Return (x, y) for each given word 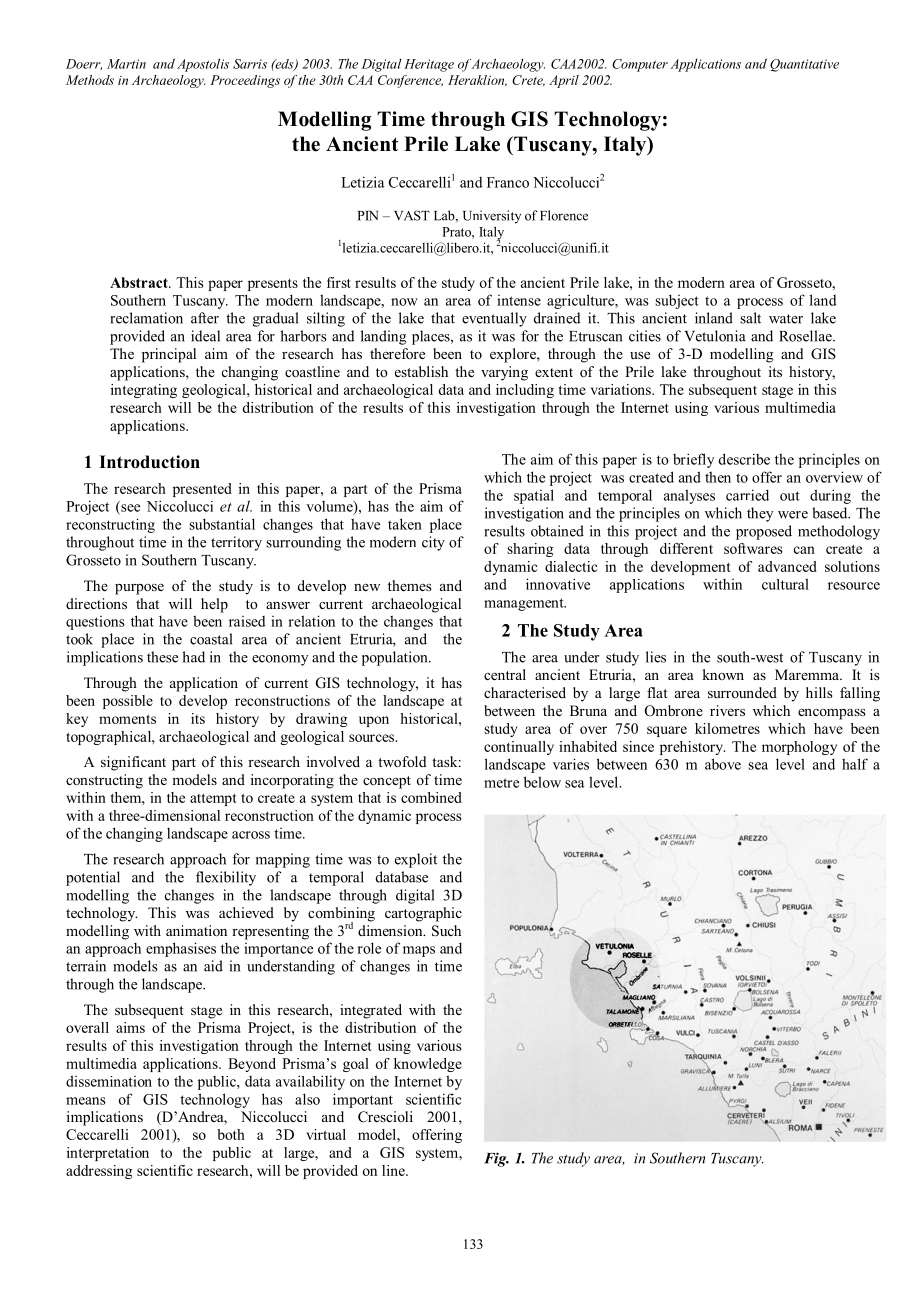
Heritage (429, 65)
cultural (785, 584)
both (231, 1134)
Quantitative (804, 65)
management (525, 604)
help (214, 605)
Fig (496, 1159)
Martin (126, 64)
